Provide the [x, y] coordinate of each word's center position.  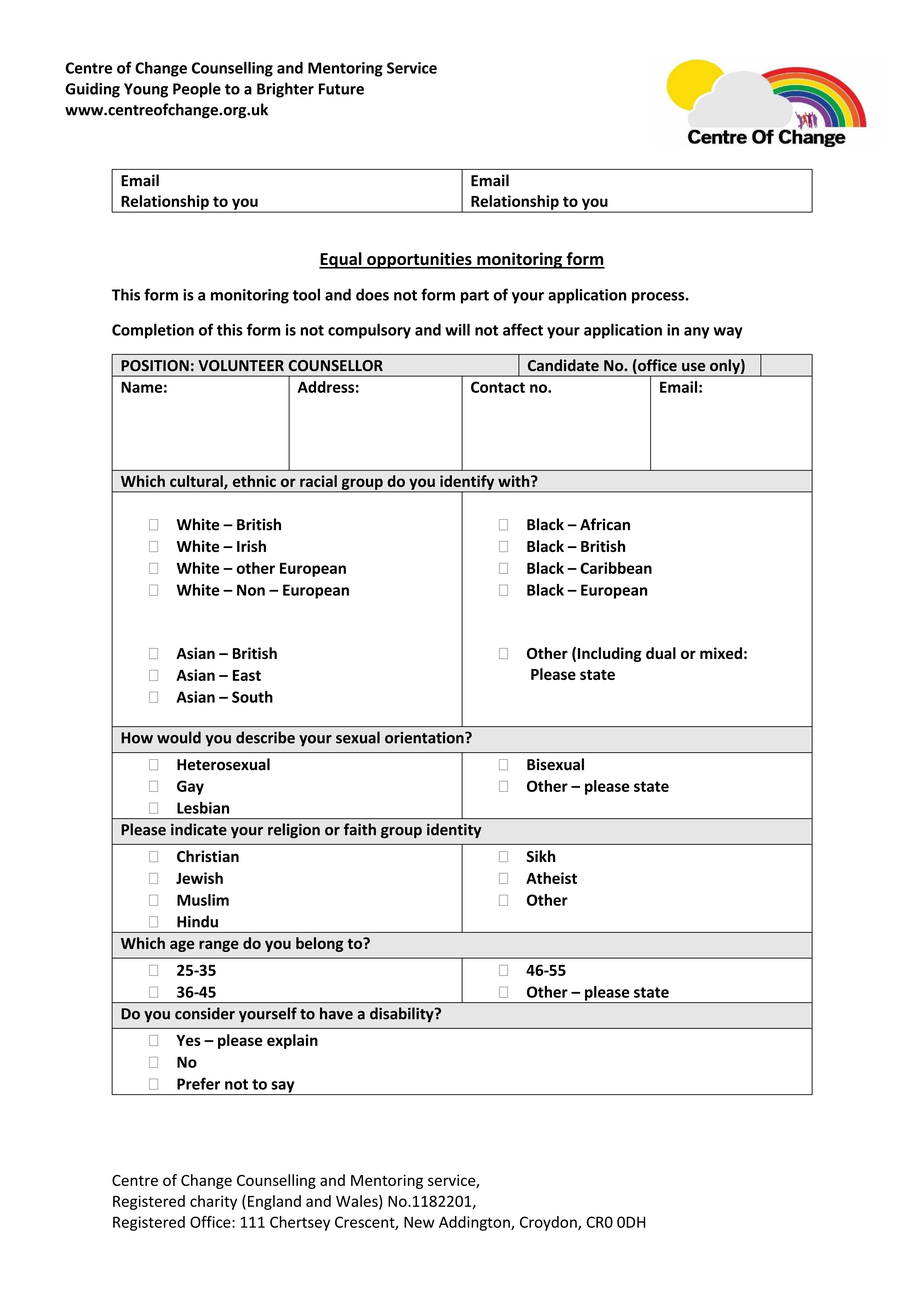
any [696, 333]
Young [146, 90]
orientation [425, 738]
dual [661, 653]
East [247, 675]
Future [341, 89]
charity [213, 1202]
